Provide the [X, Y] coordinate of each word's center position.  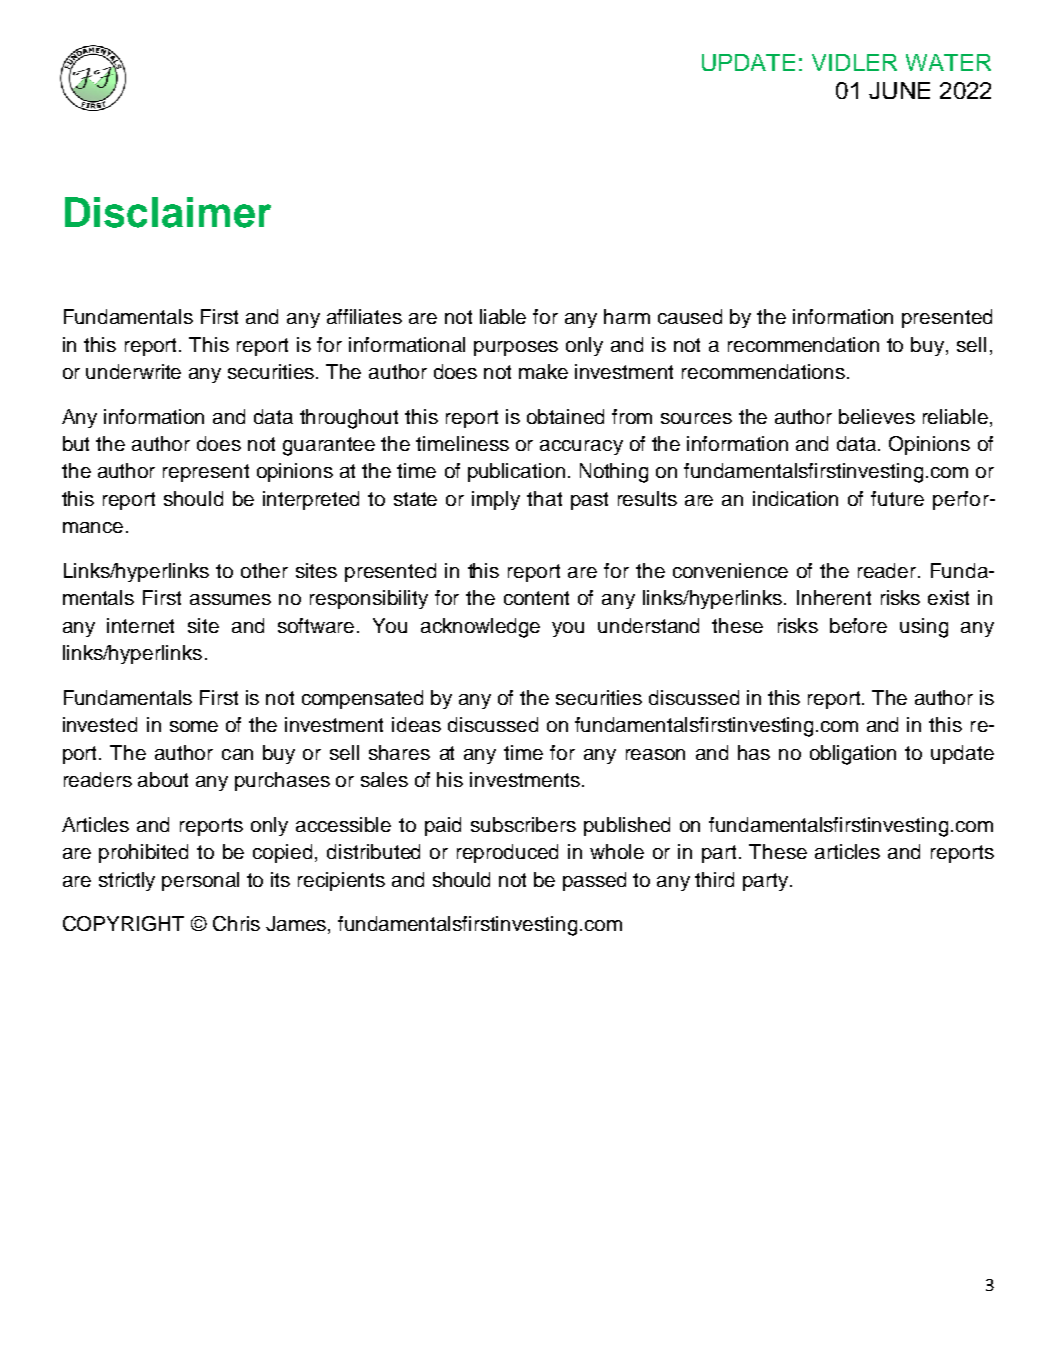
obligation [853, 755]
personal [200, 881]
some [194, 726]
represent [206, 473]
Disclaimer [168, 212]
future [897, 498]
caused [690, 316]
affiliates [364, 316]
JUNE [899, 90]
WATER [948, 62]
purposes [516, 348]
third [714, 879]
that [544, 498]
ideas [416, 724]
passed [594, 881]
